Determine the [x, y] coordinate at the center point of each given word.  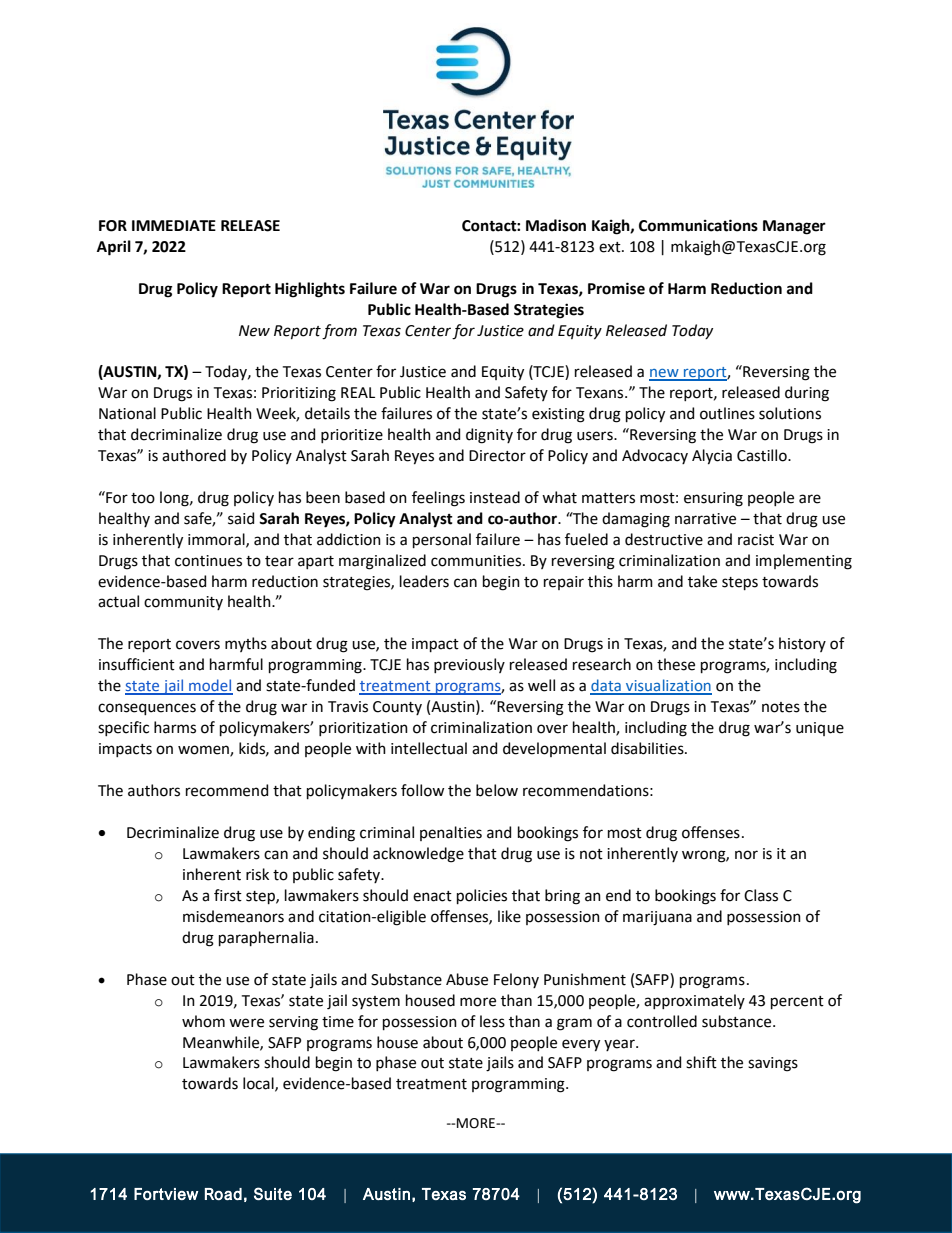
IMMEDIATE [174, 225]
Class [761, 895]
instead [495, 497]
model [210, 686]
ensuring [713, 499]
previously [469, 665]
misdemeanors [233, 916]
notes [781, 707]
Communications [698, 225]
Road [223, 1194]
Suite [273, 1193]
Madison [556, 225]
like [509, 916]
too [143, 498]
